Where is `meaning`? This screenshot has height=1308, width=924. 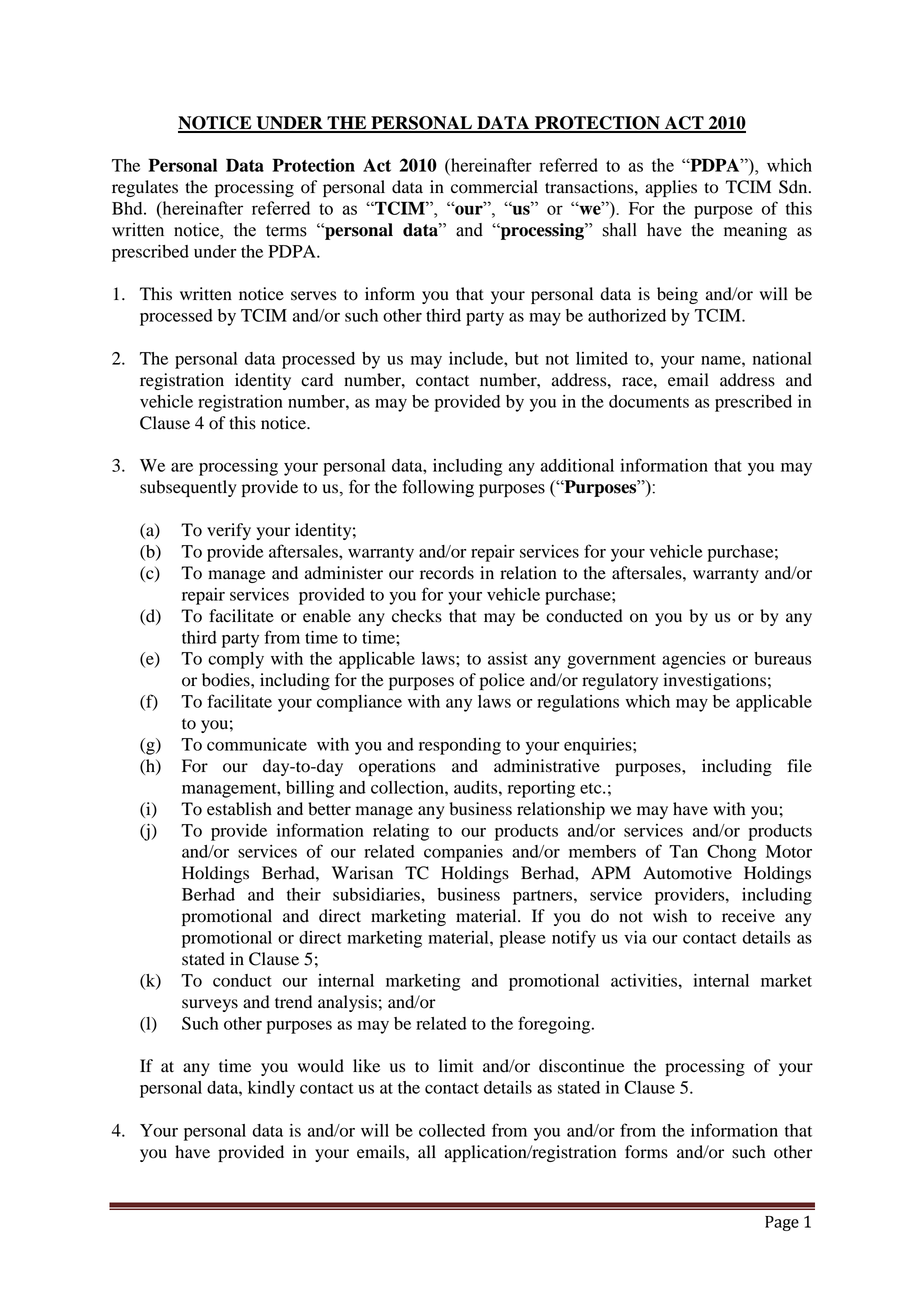 meaning is located at coordinates (755, 231).
